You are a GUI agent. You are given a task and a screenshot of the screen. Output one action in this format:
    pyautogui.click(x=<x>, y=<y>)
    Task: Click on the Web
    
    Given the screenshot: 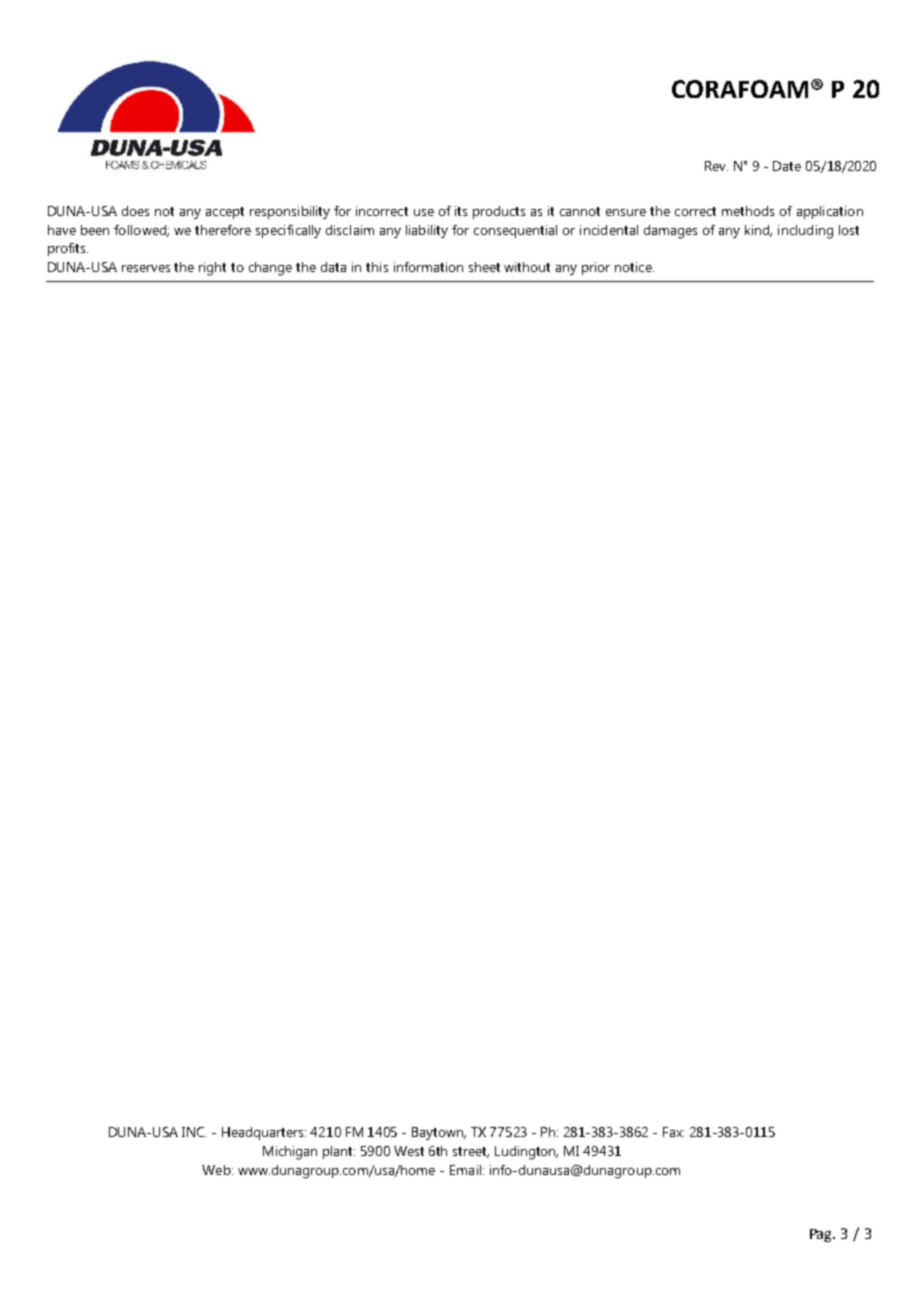 What is the action you would take?
    pyautogui.click(x=217, y=1170)
